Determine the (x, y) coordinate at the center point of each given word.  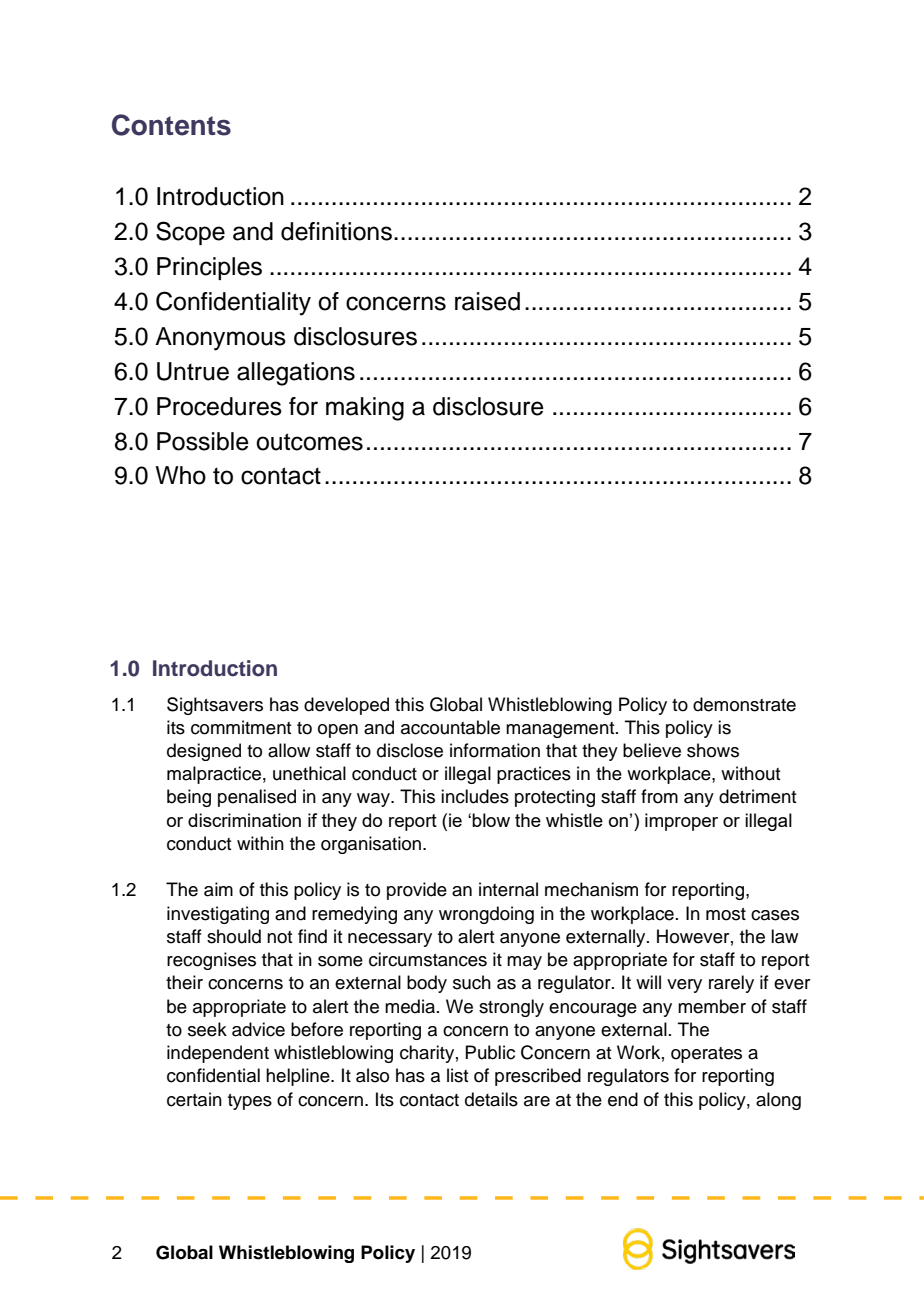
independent (218, 1054)
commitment (241, 727)
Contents (171, 125)
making (365, 409)
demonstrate (744, 704)
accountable (450, 727)
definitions (336, 231)
